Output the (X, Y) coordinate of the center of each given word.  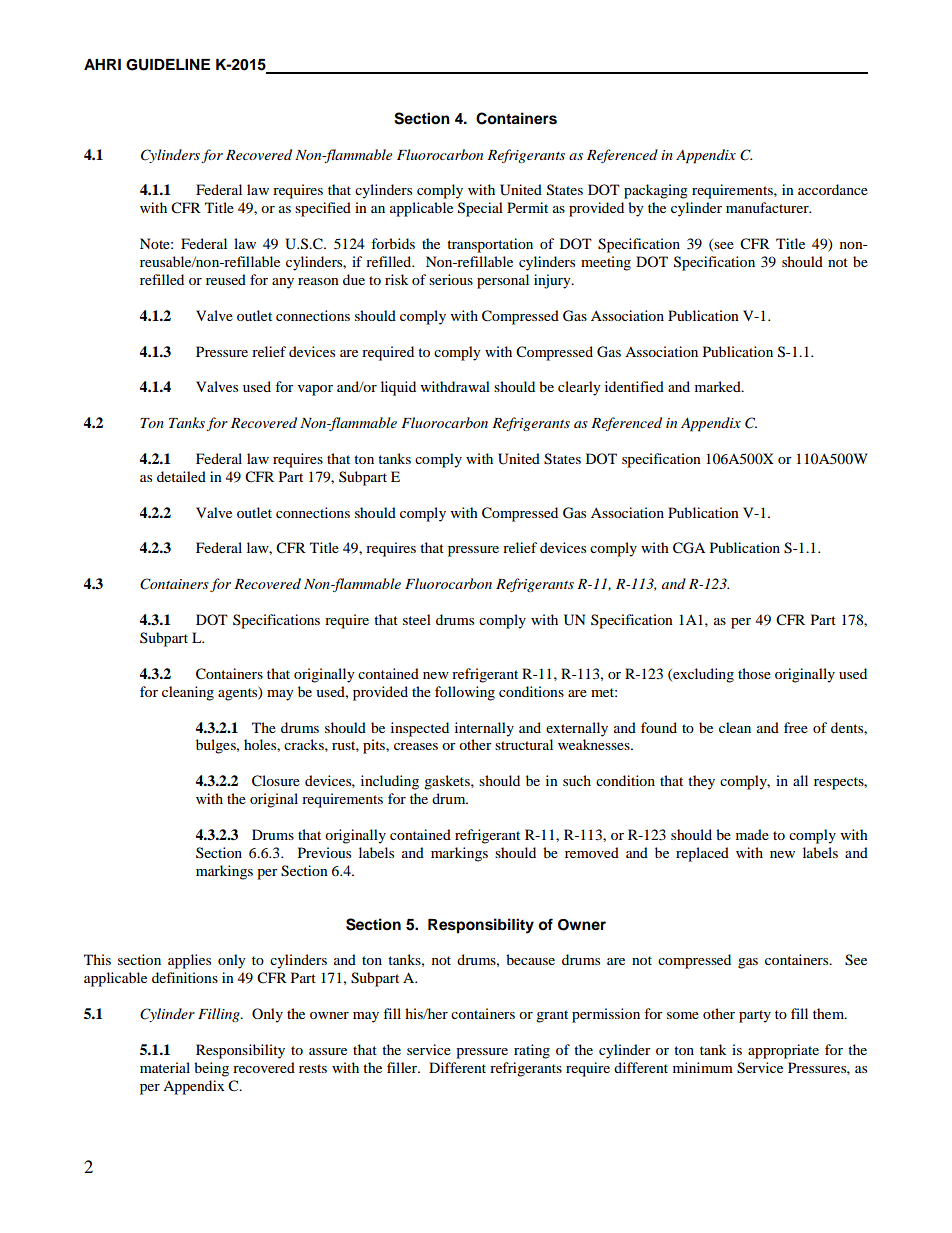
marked (719, 386)
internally (484, 729)
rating (532, 1051)
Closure (276, 781)
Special (480, 209)
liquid (398, 388)
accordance (833, 189)
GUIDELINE (168, 65)
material (165, 1067)
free (796, 727)
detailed (181, 476)
